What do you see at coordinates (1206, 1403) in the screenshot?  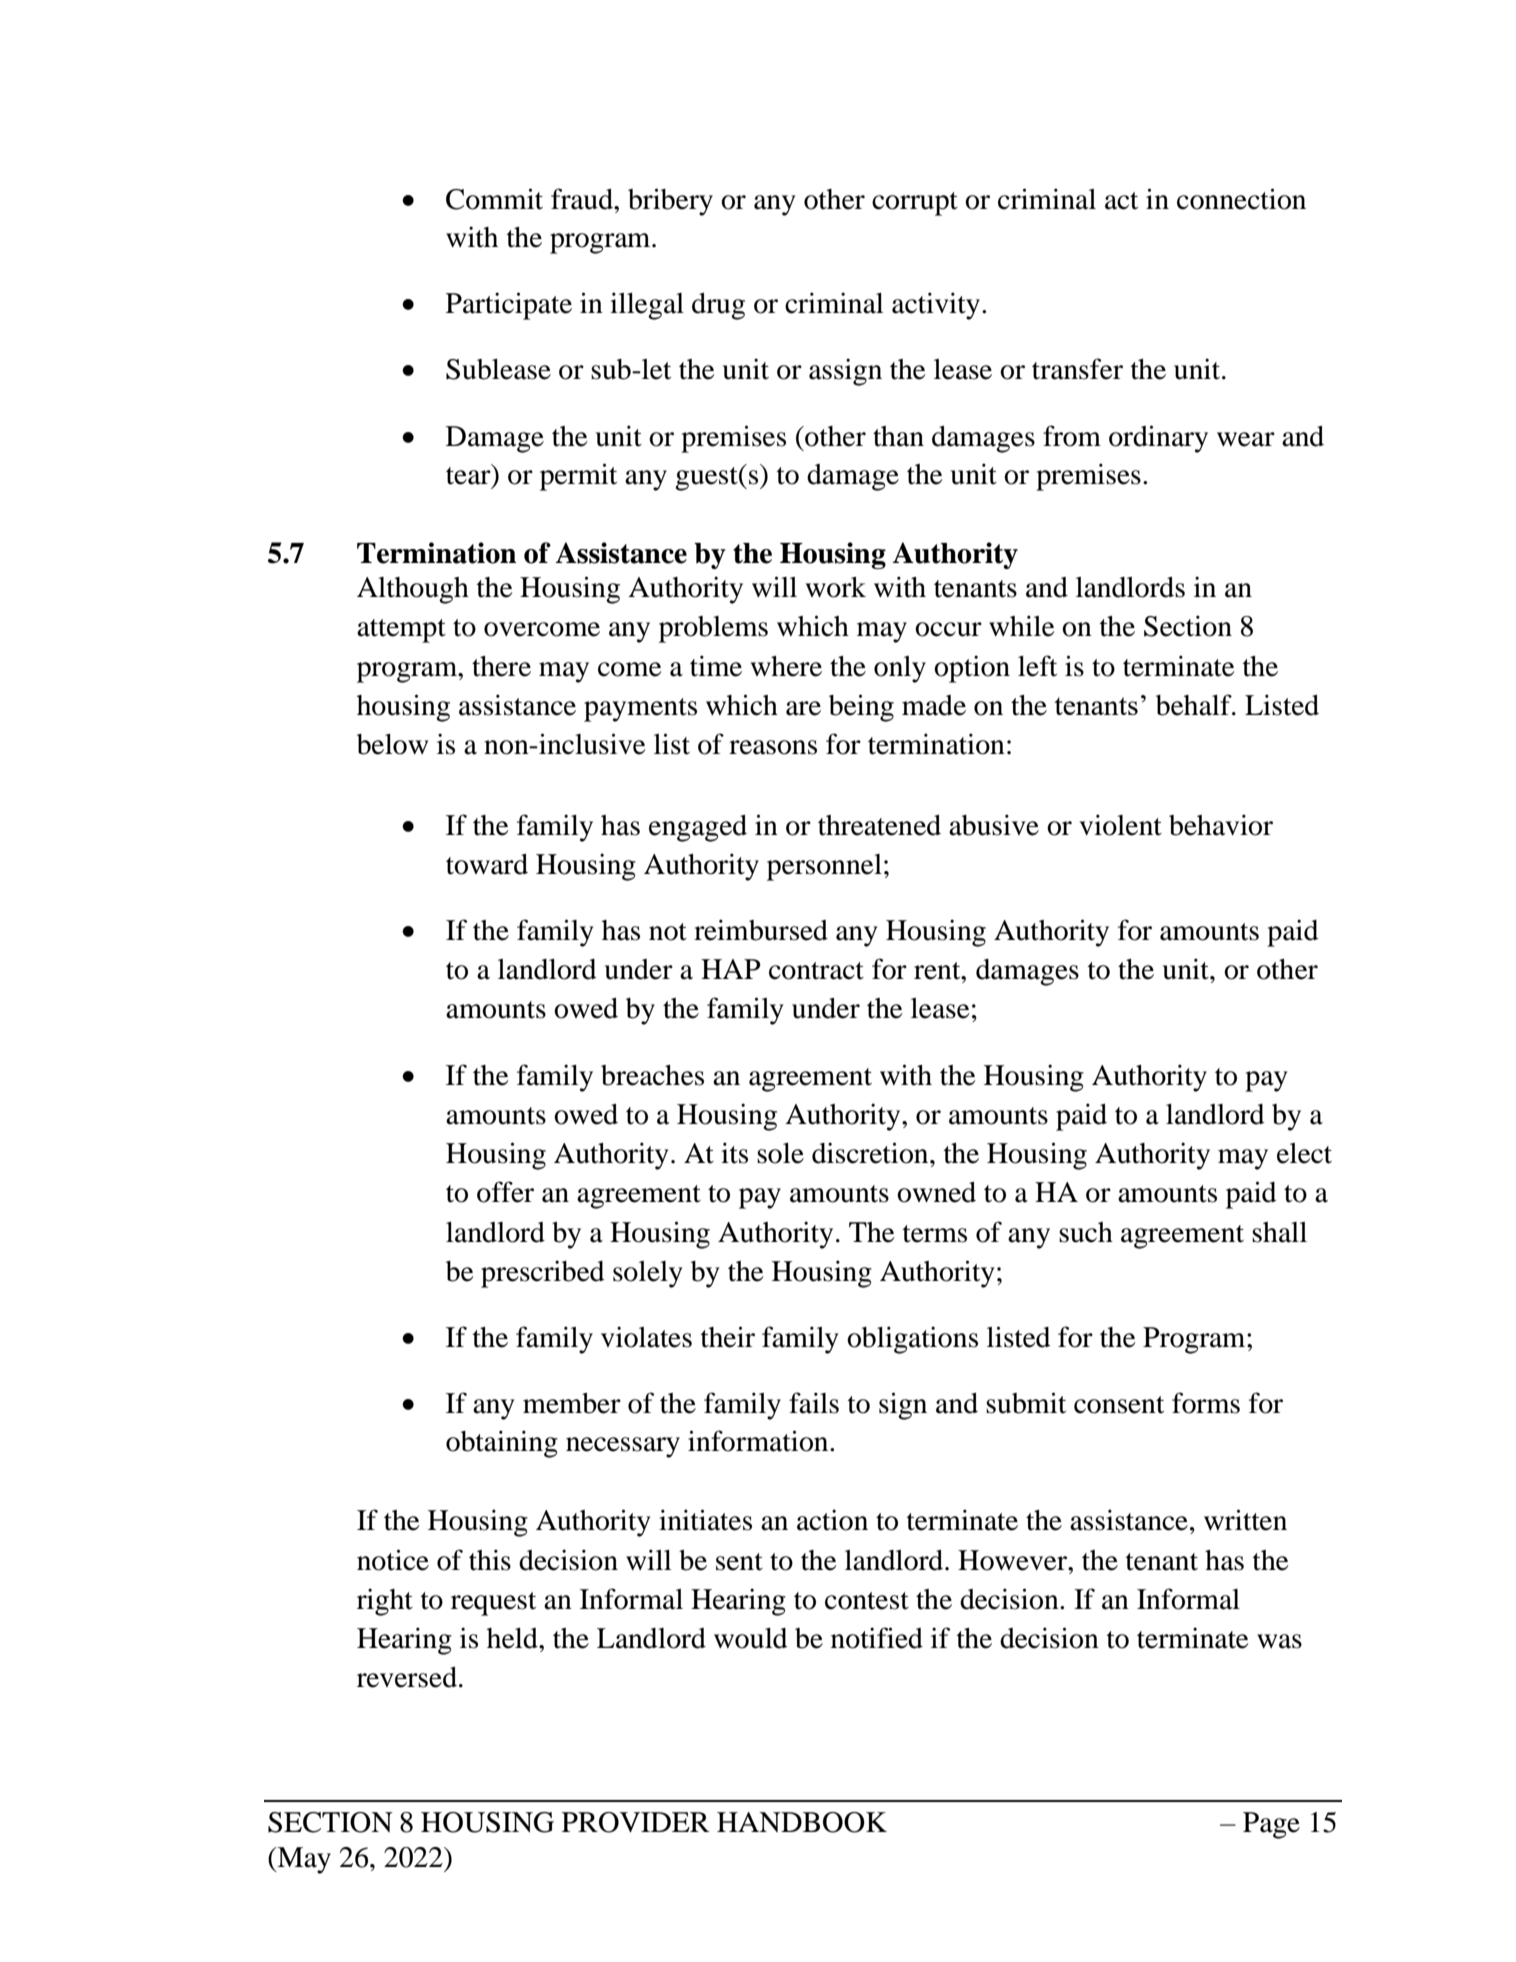 I see `forms` at bounding box center [1206, 1403].
